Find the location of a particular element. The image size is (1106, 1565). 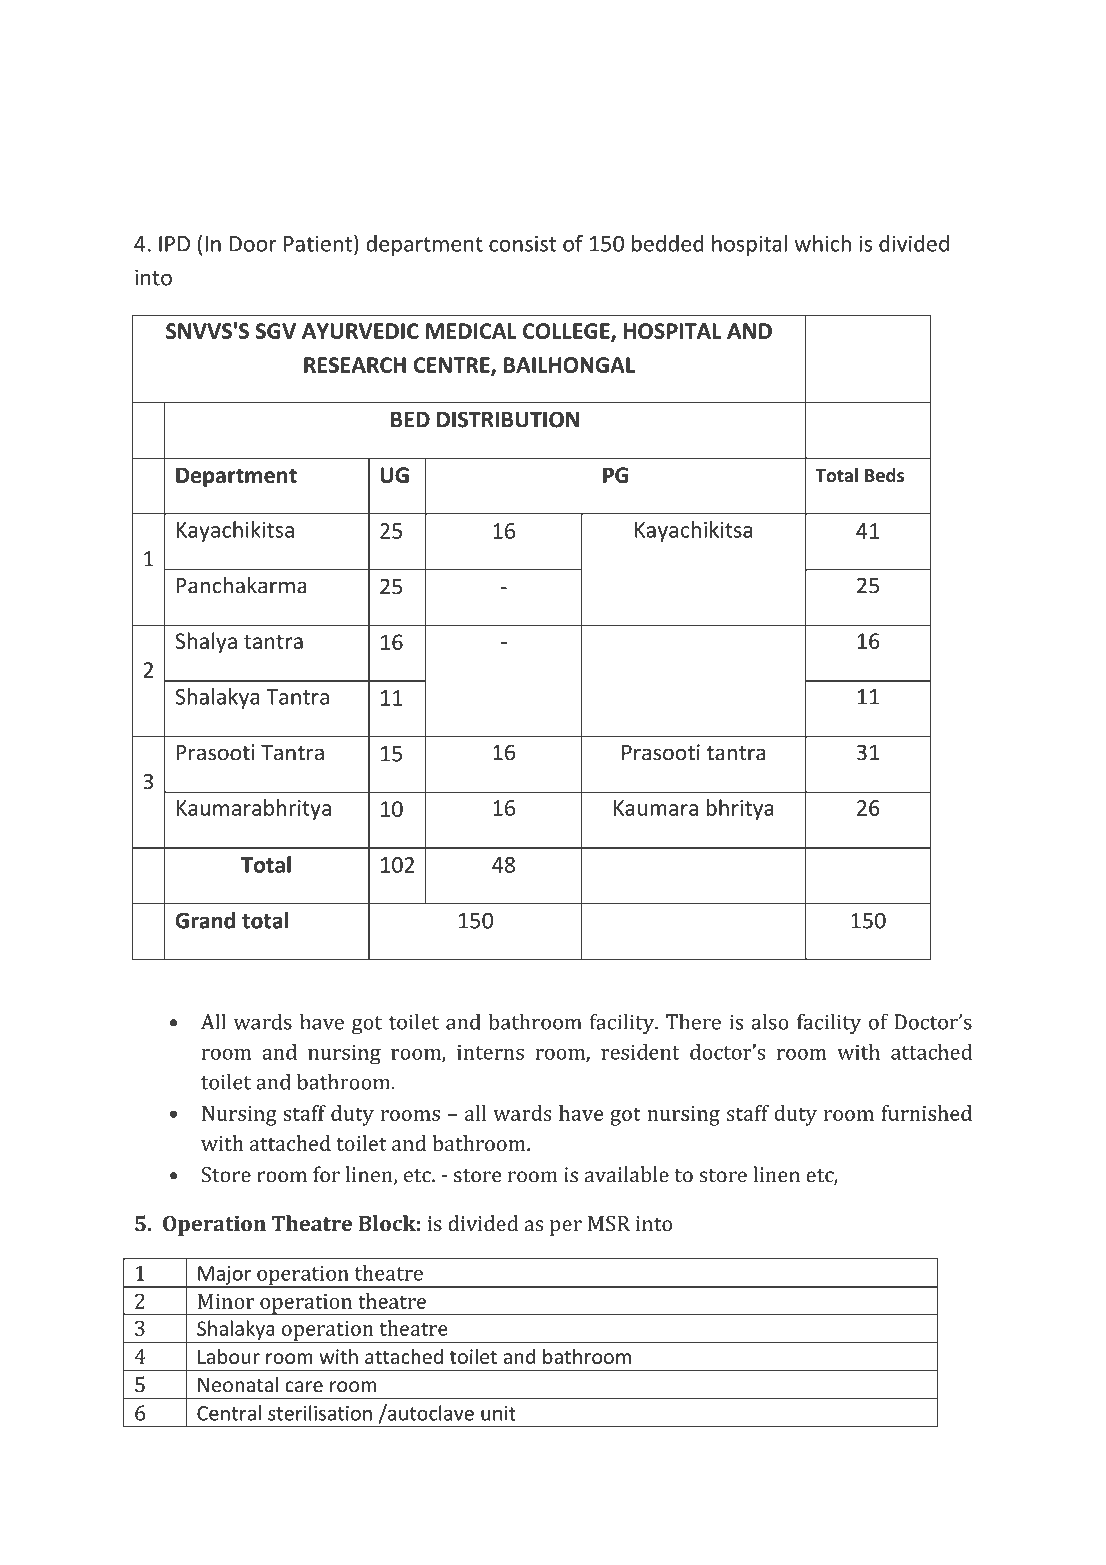

Grand is located at coordinates (205, 920).
